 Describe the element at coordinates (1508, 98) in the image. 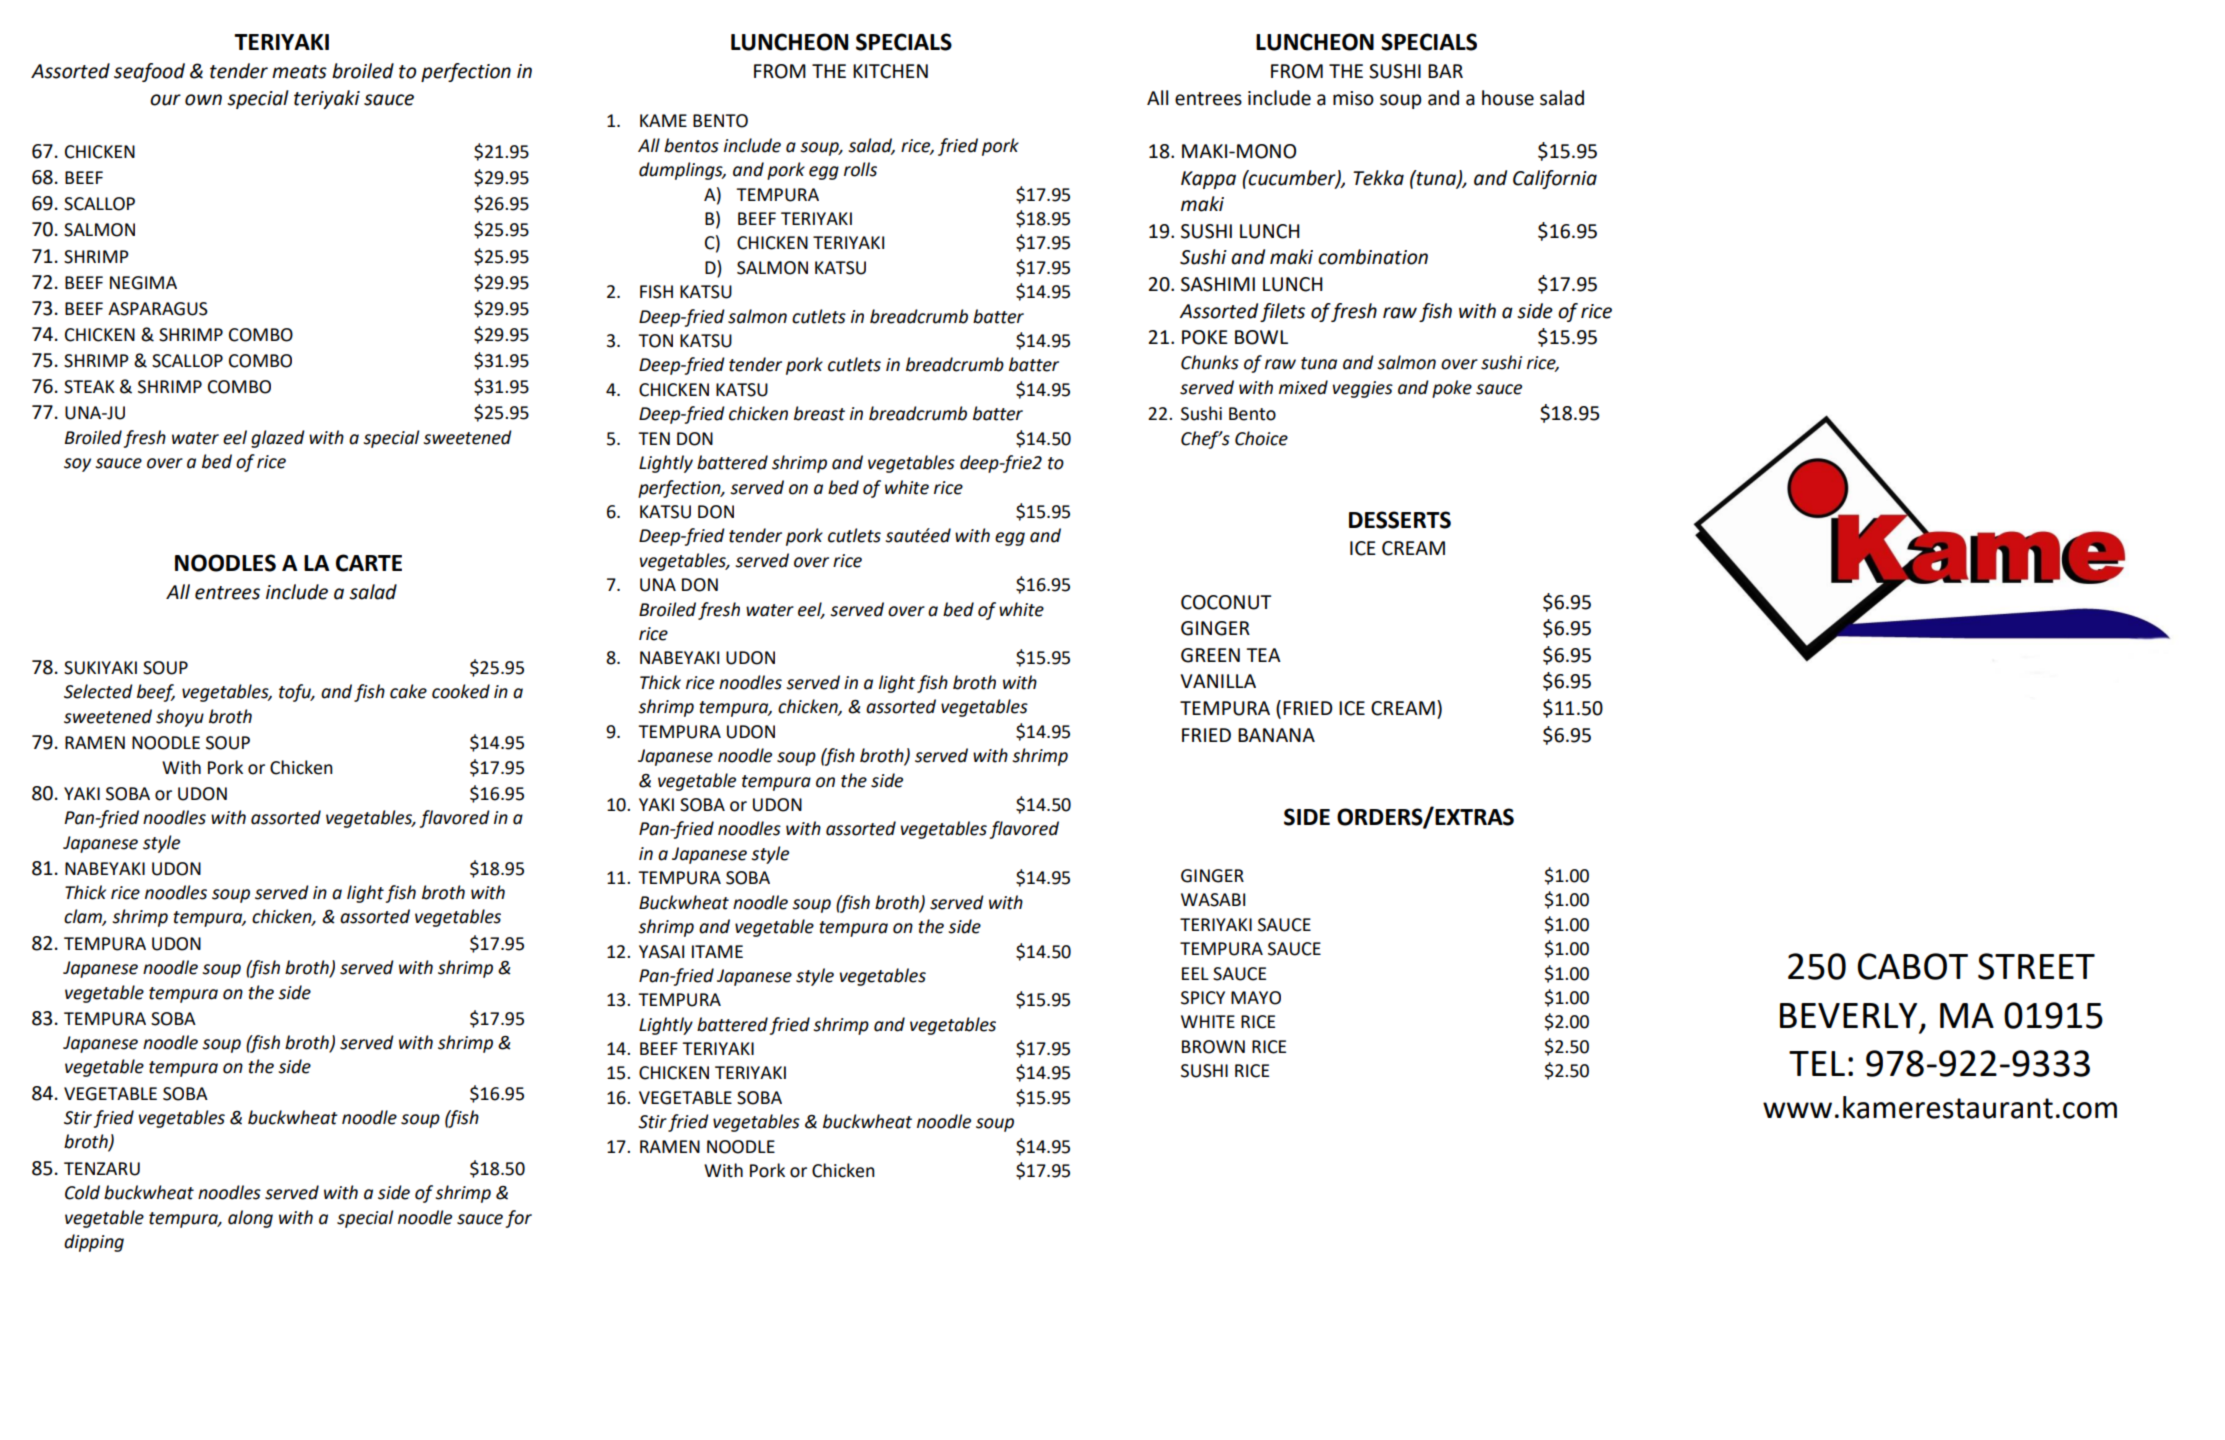

I see `house` at that location.
